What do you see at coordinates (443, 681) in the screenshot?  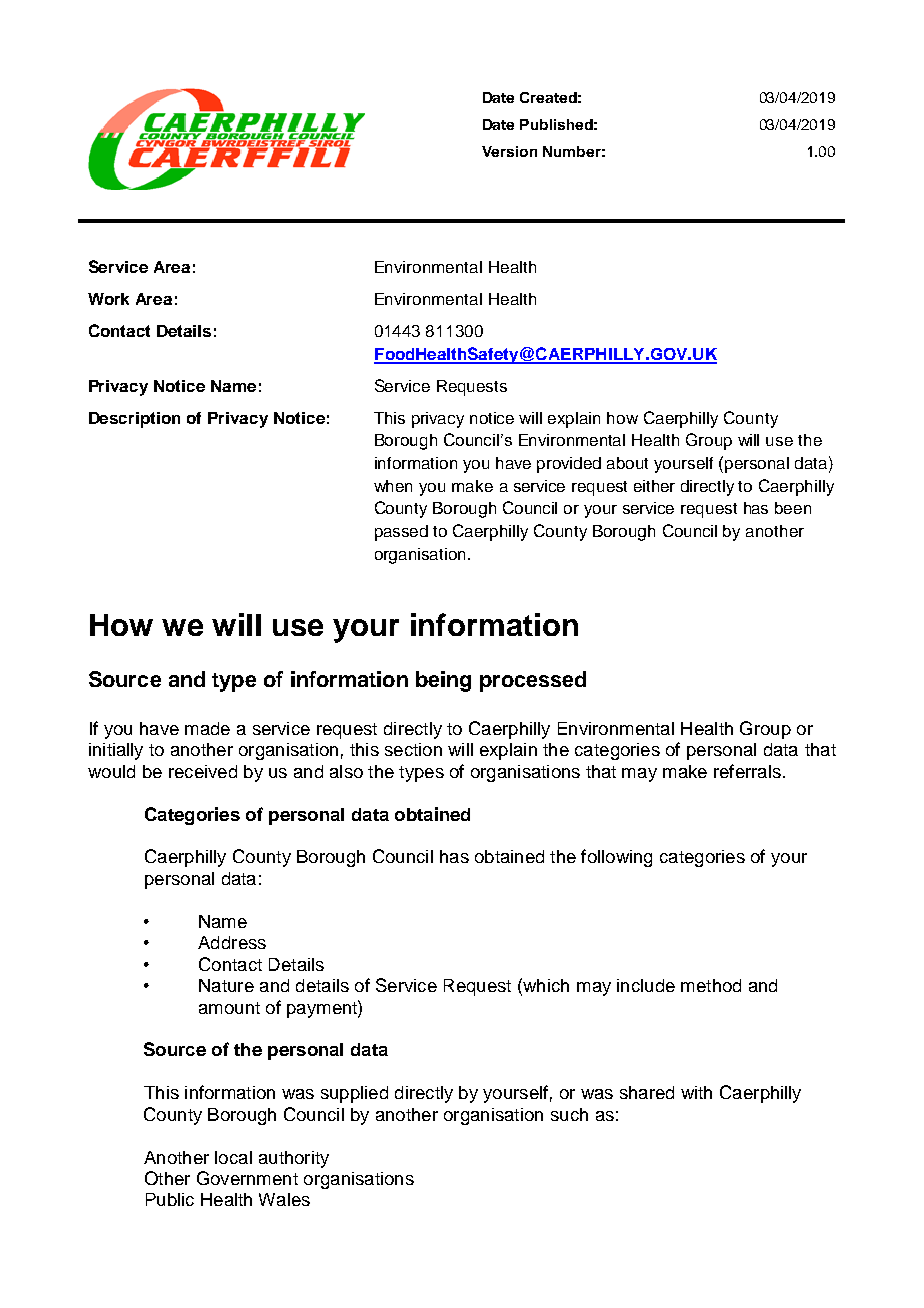 I see `being` at bounding box center [443, 681].
